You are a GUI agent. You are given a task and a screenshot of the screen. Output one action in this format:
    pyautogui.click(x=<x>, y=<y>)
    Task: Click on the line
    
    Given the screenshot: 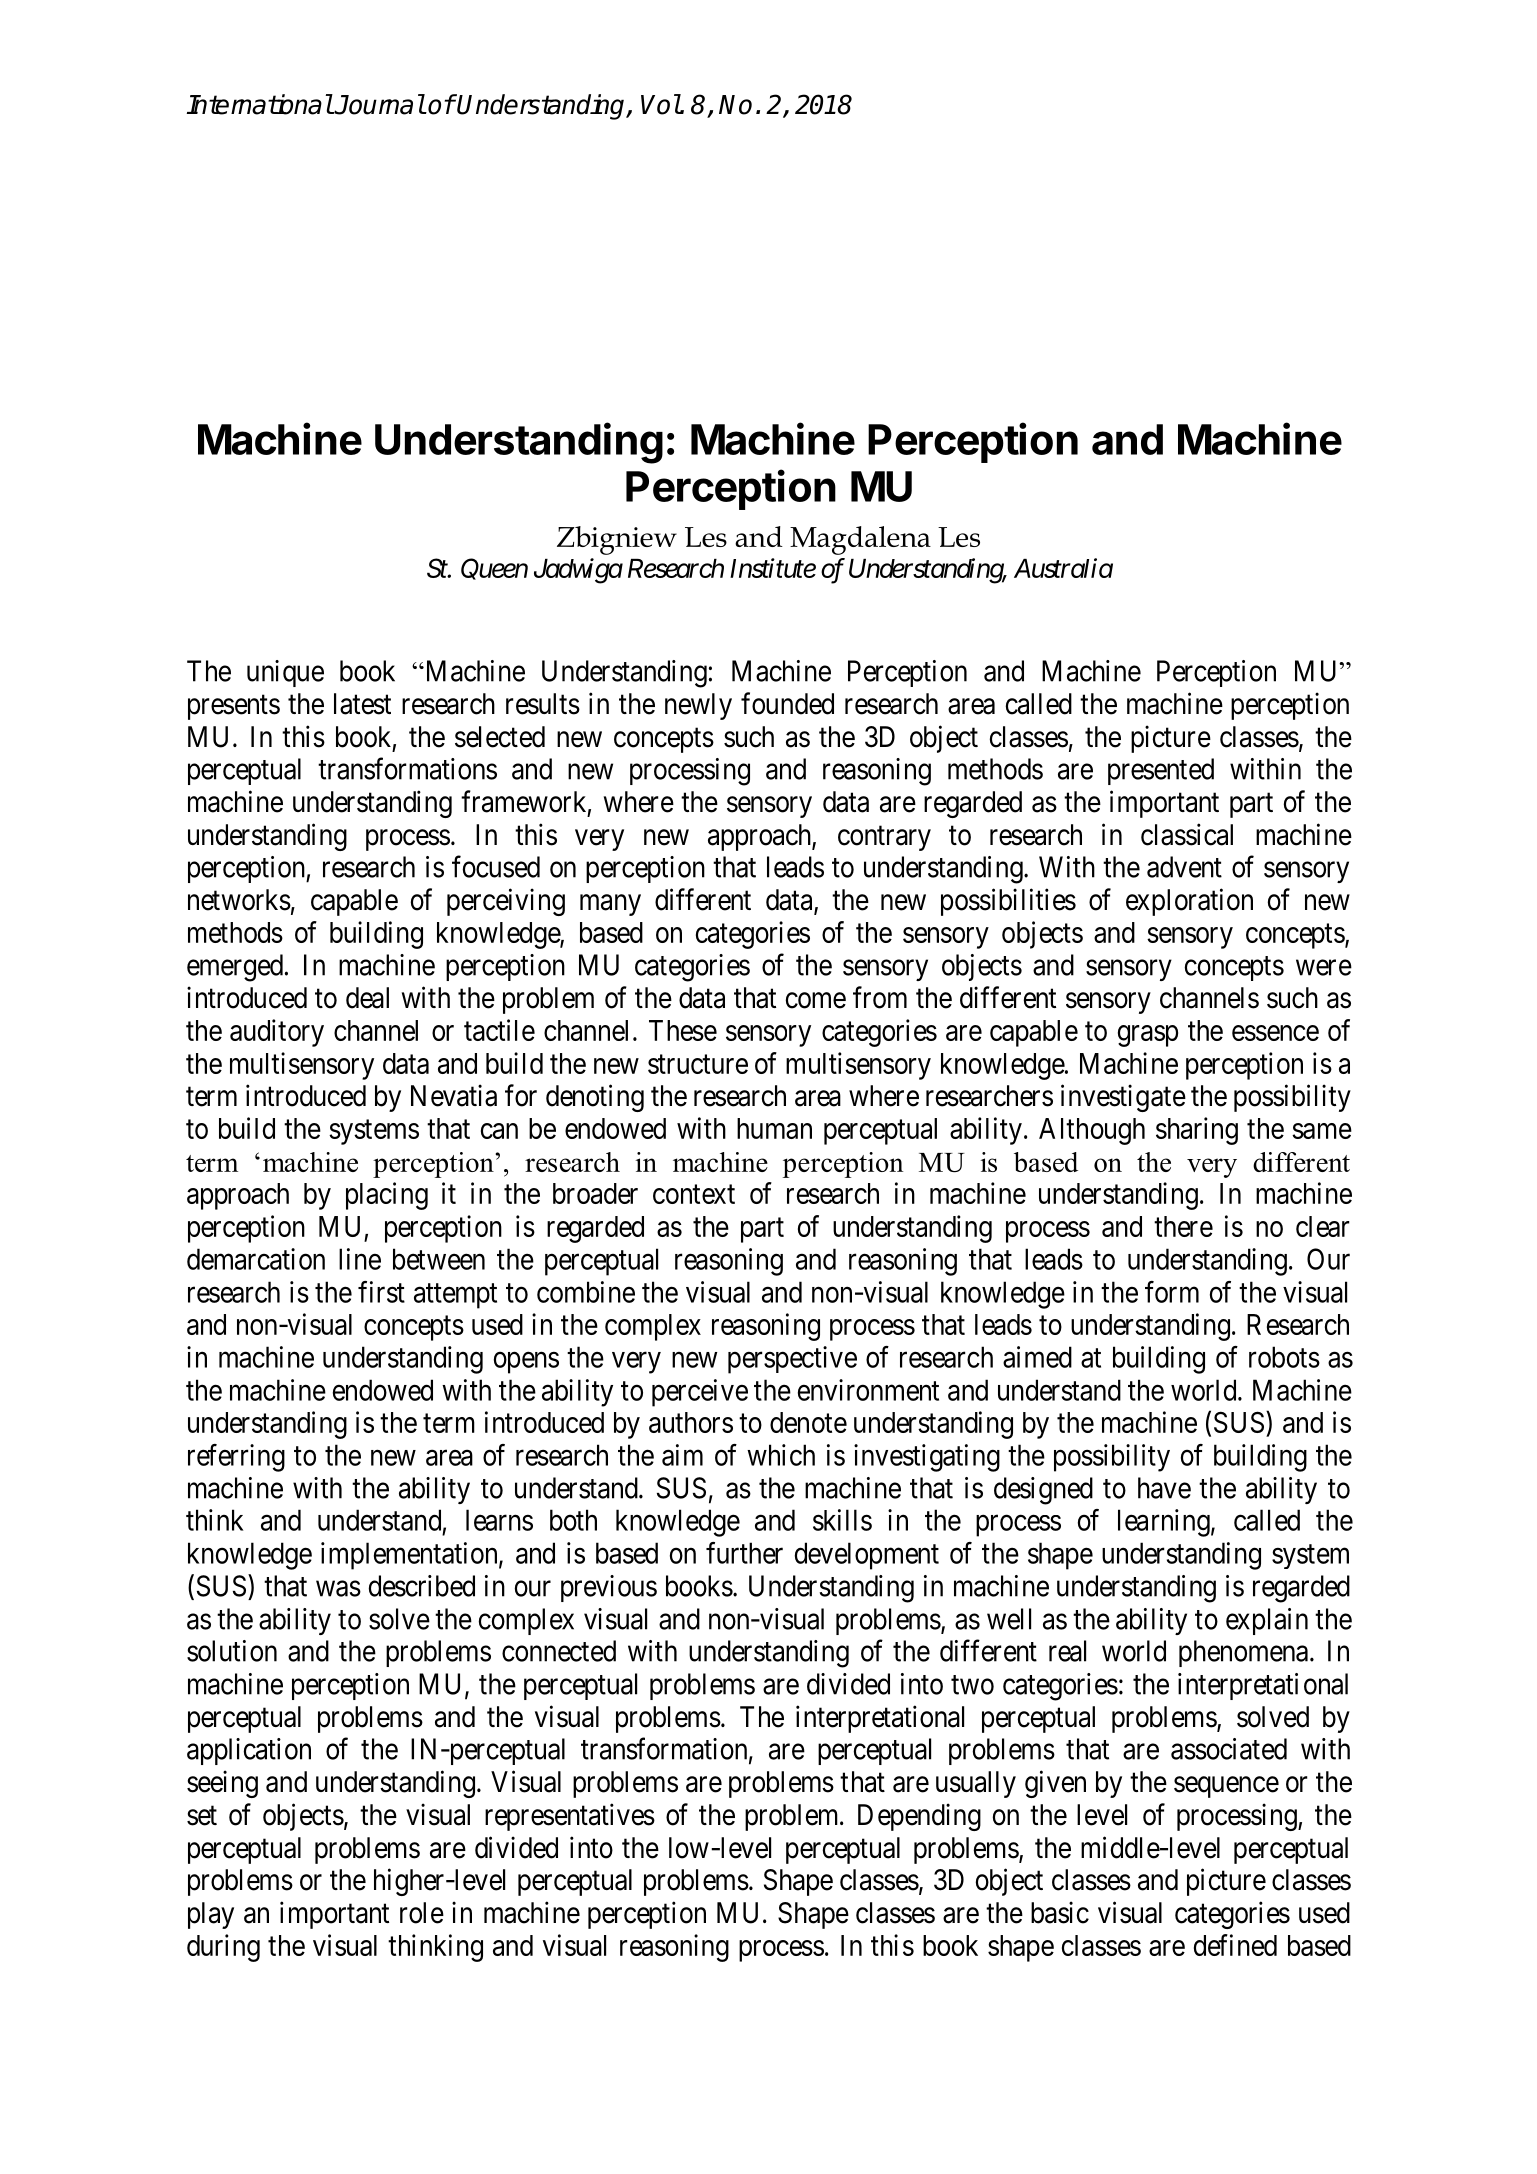 What is the action you would take?
    pyautogui.click(x=360, y=1259)
